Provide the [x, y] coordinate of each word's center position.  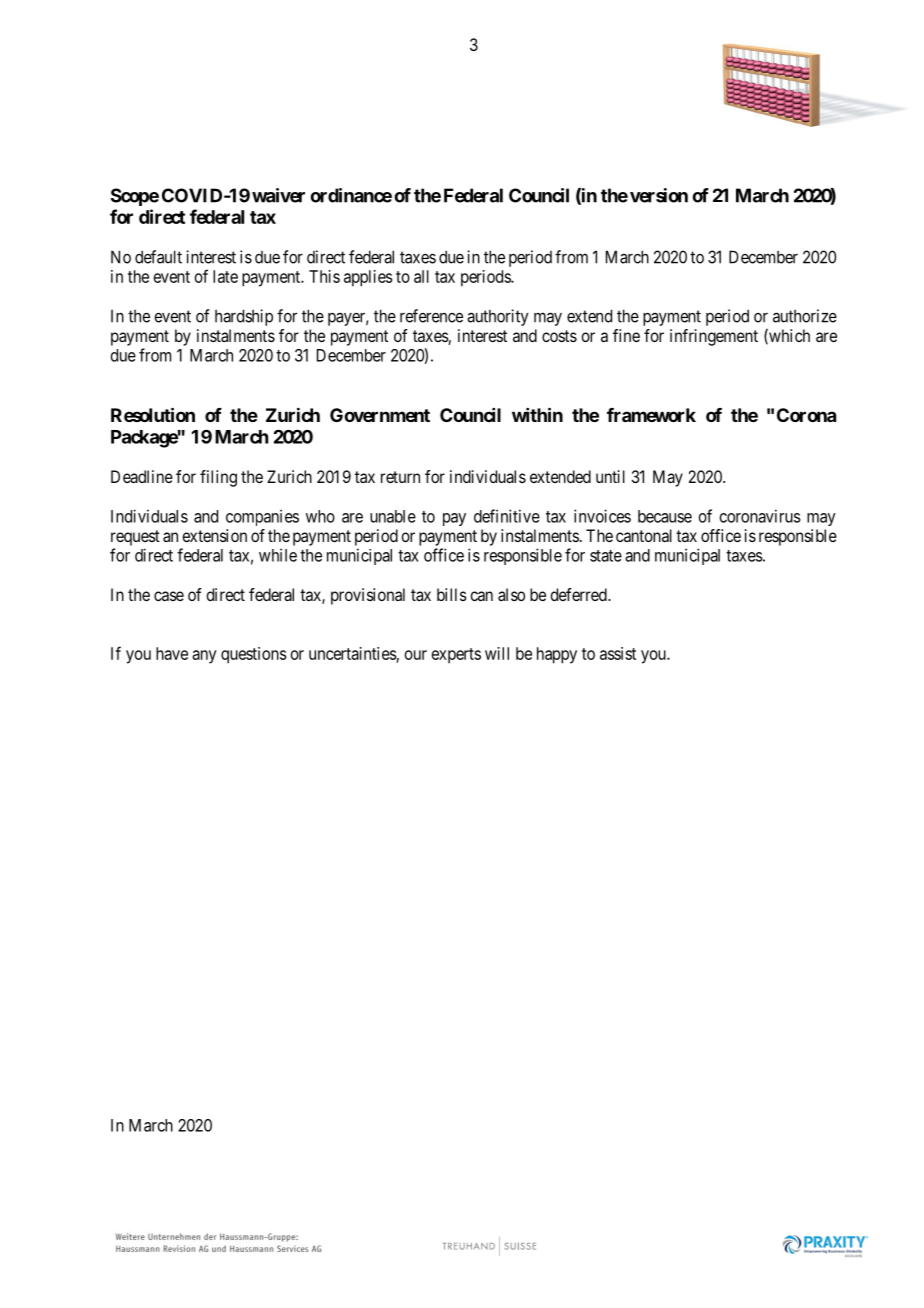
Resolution [153, 414]
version [659, 195]
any [204, 657]
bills [452, 594]
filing [218, 478]
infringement [714, 337]
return [400, 477]
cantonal [644, 535]
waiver [278, 195]
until [610, 476]
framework [651, 415]
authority [498, 317]
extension [214, 535]
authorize [805, 316]
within [537, 414]
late [225, 276]
